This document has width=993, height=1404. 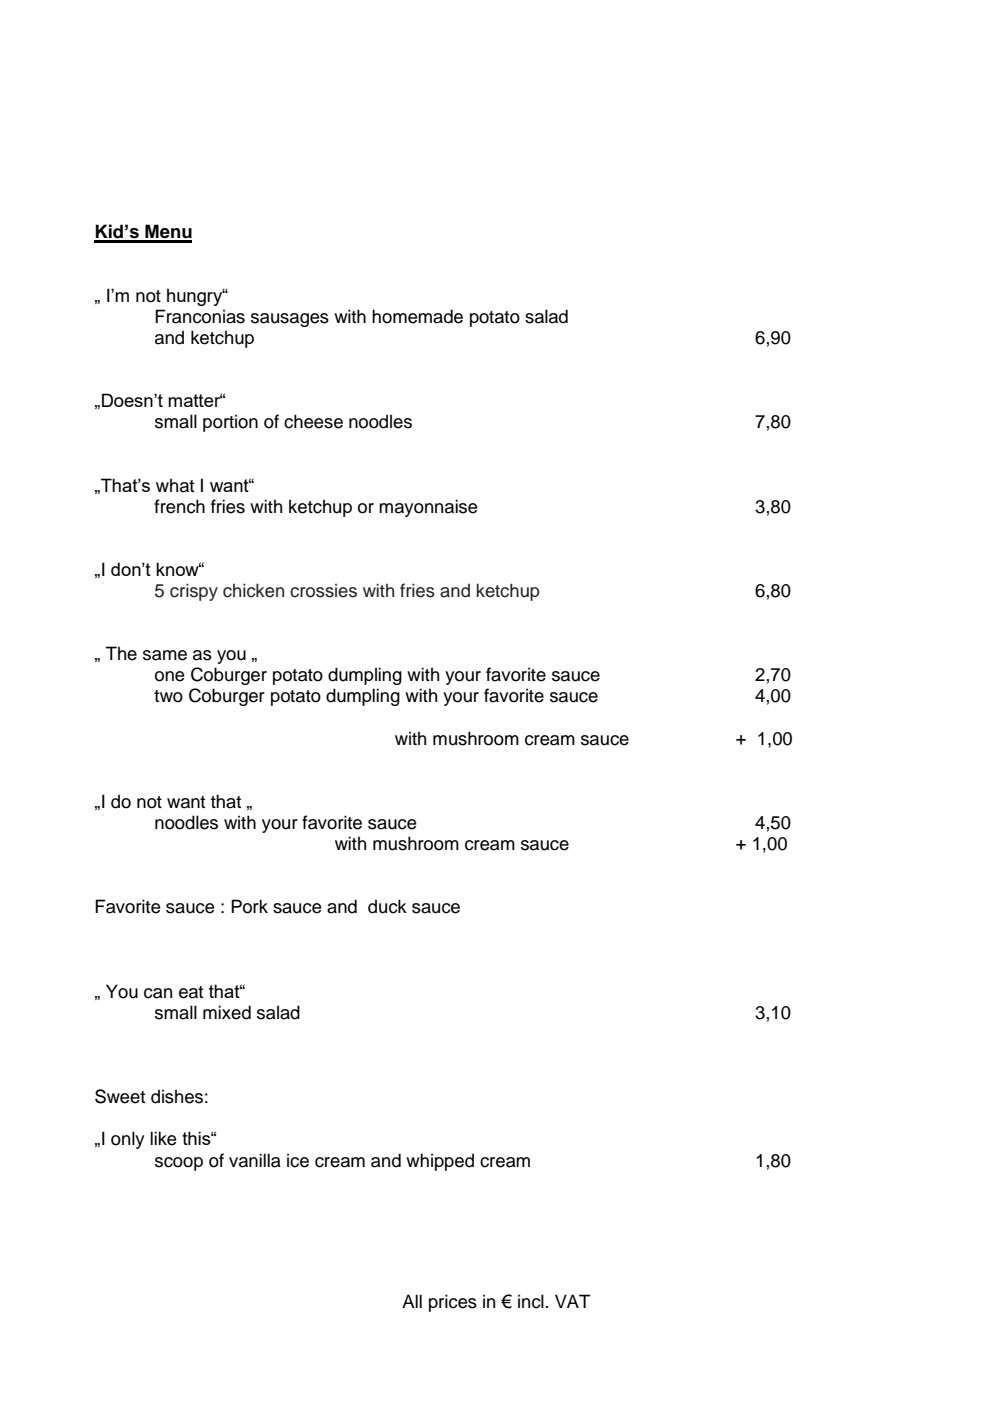 What do you see at coordinates (532, 1301) in the document?
I see `incl` at bounding box center [532, 1301].
